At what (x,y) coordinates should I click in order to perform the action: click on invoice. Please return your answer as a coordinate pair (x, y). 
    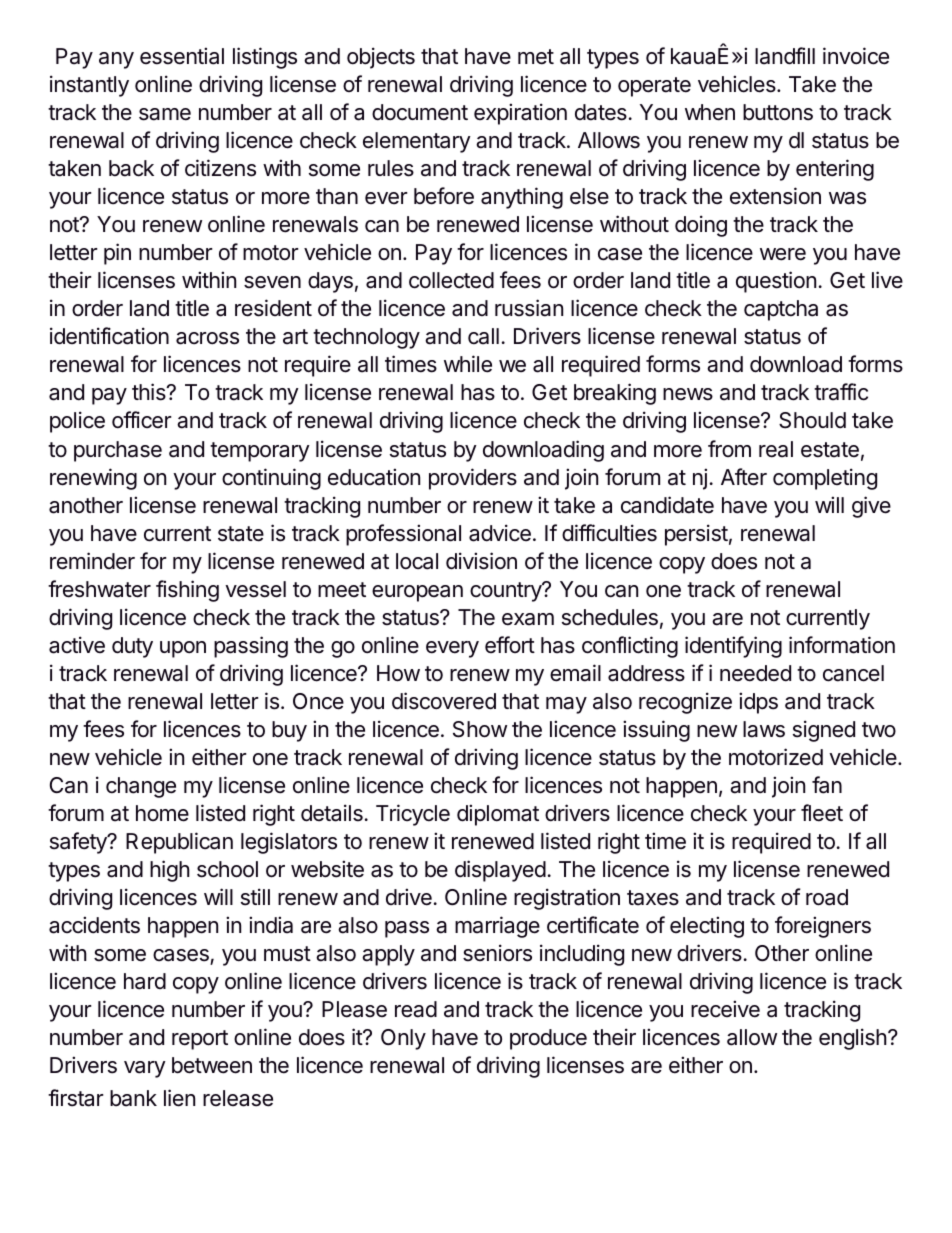
    Looking at the image, I should click on (856, 56).
